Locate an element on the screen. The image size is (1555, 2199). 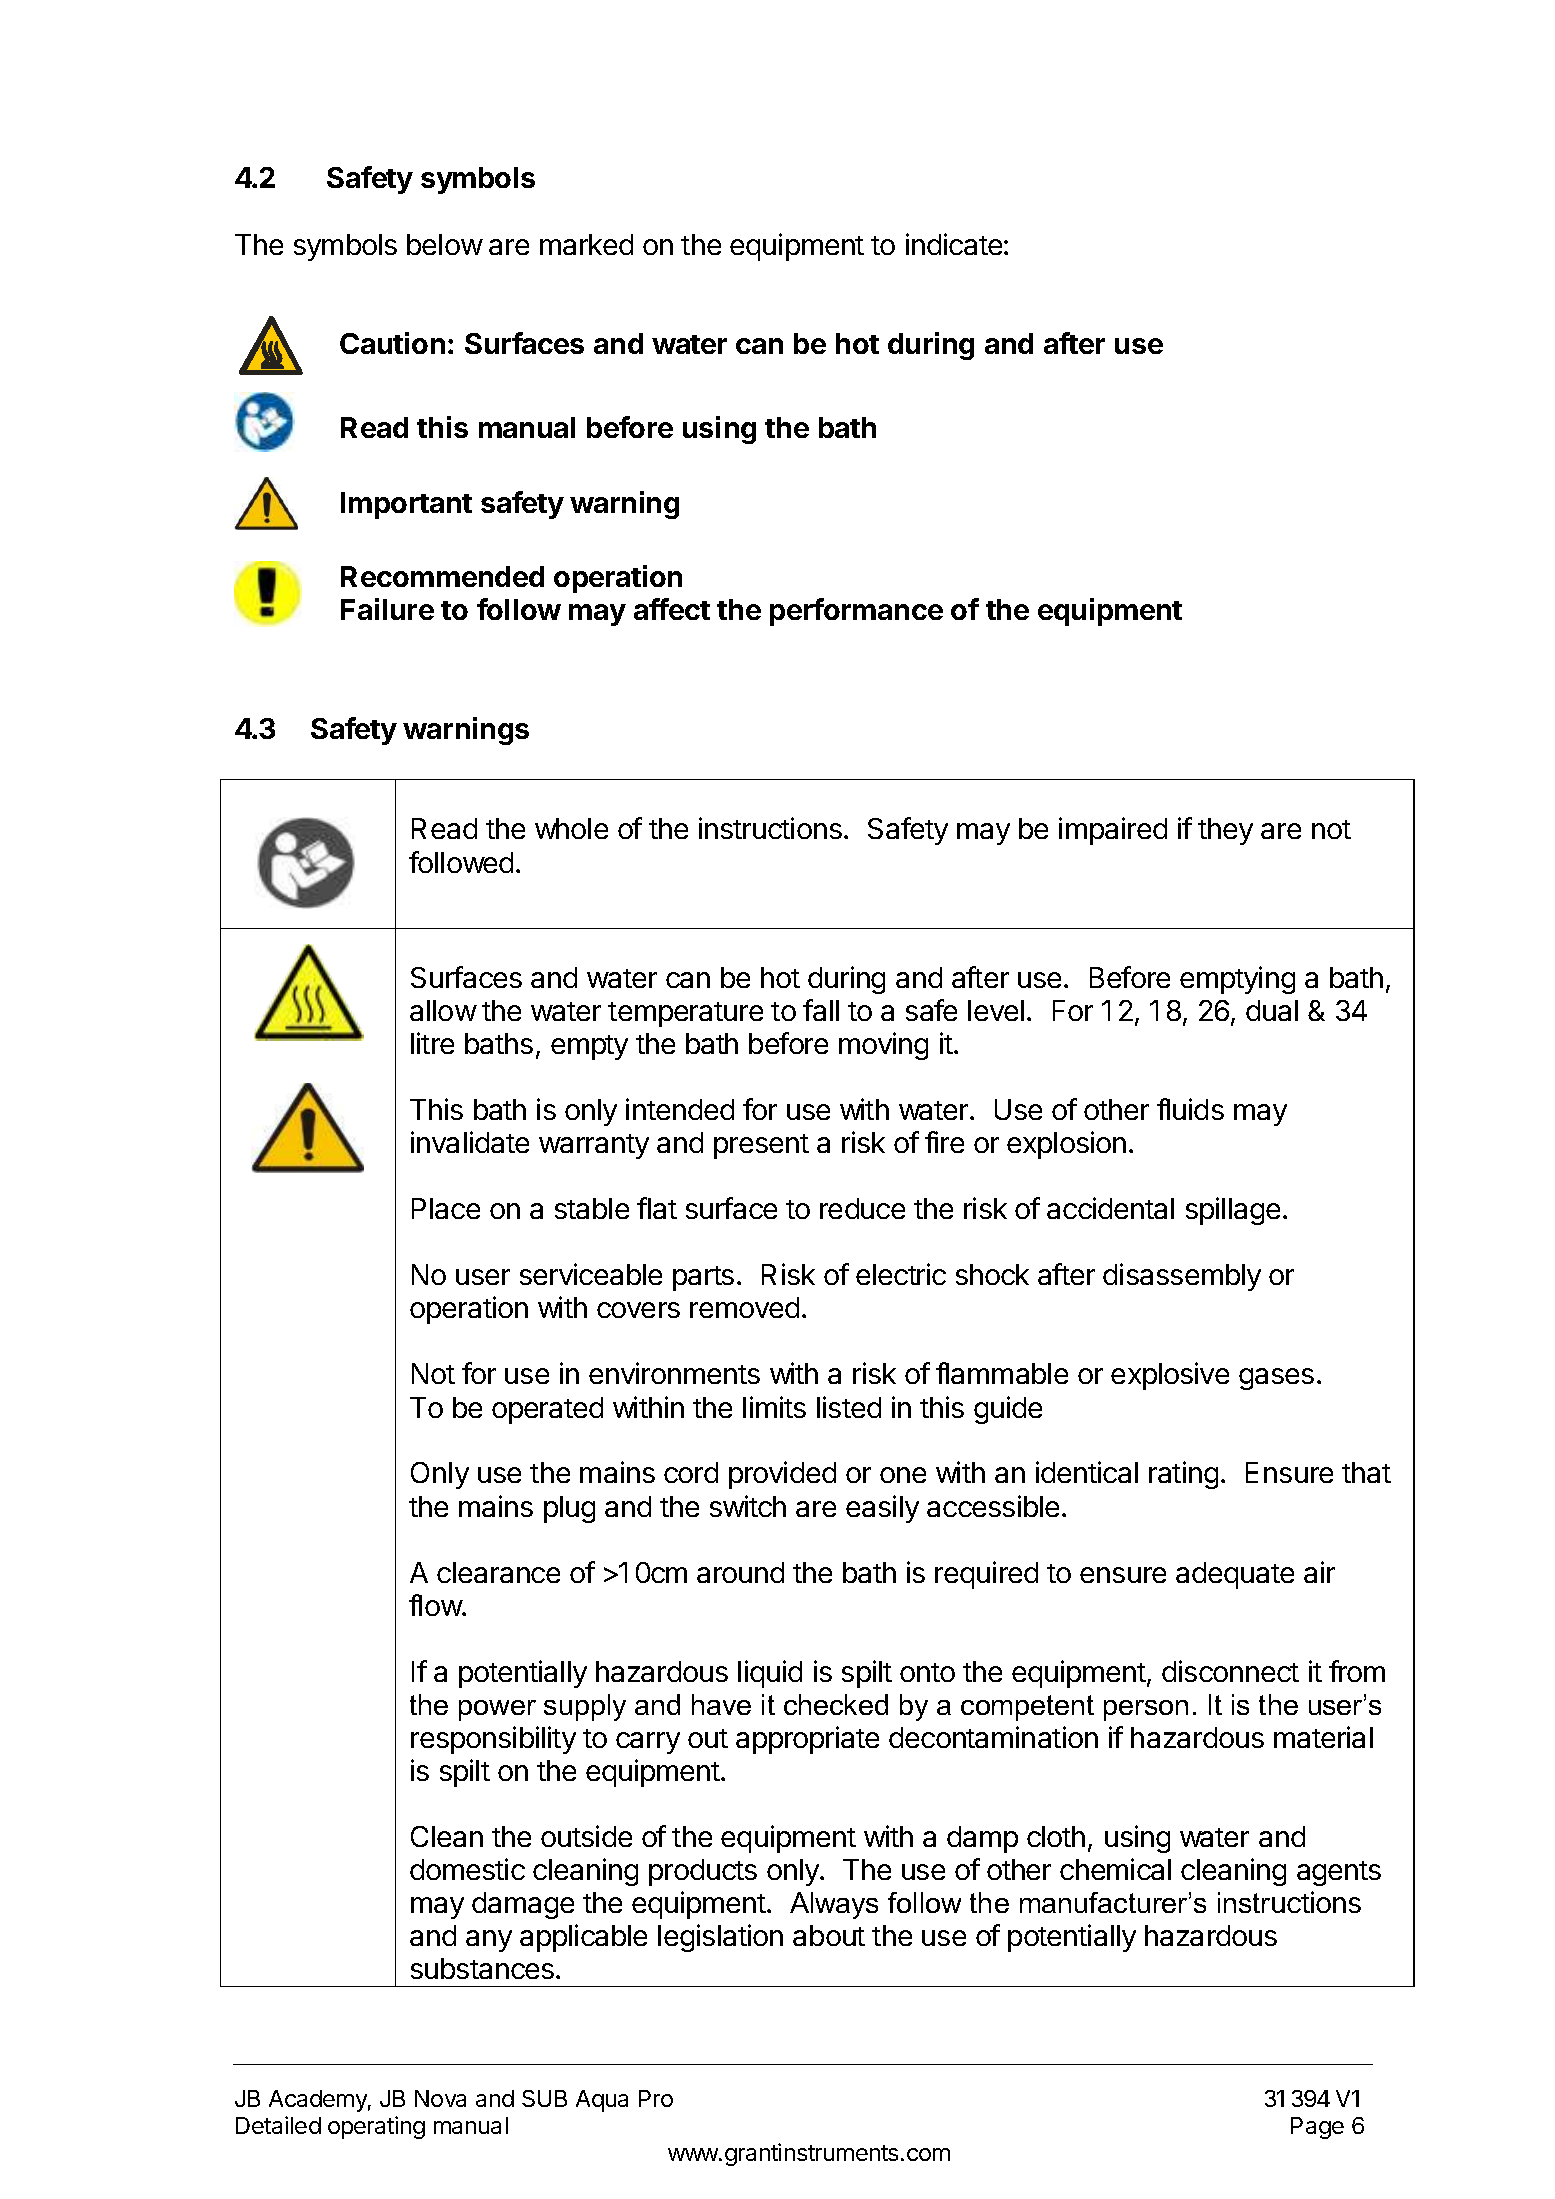
allow is located at coordinates (443, 1010).
